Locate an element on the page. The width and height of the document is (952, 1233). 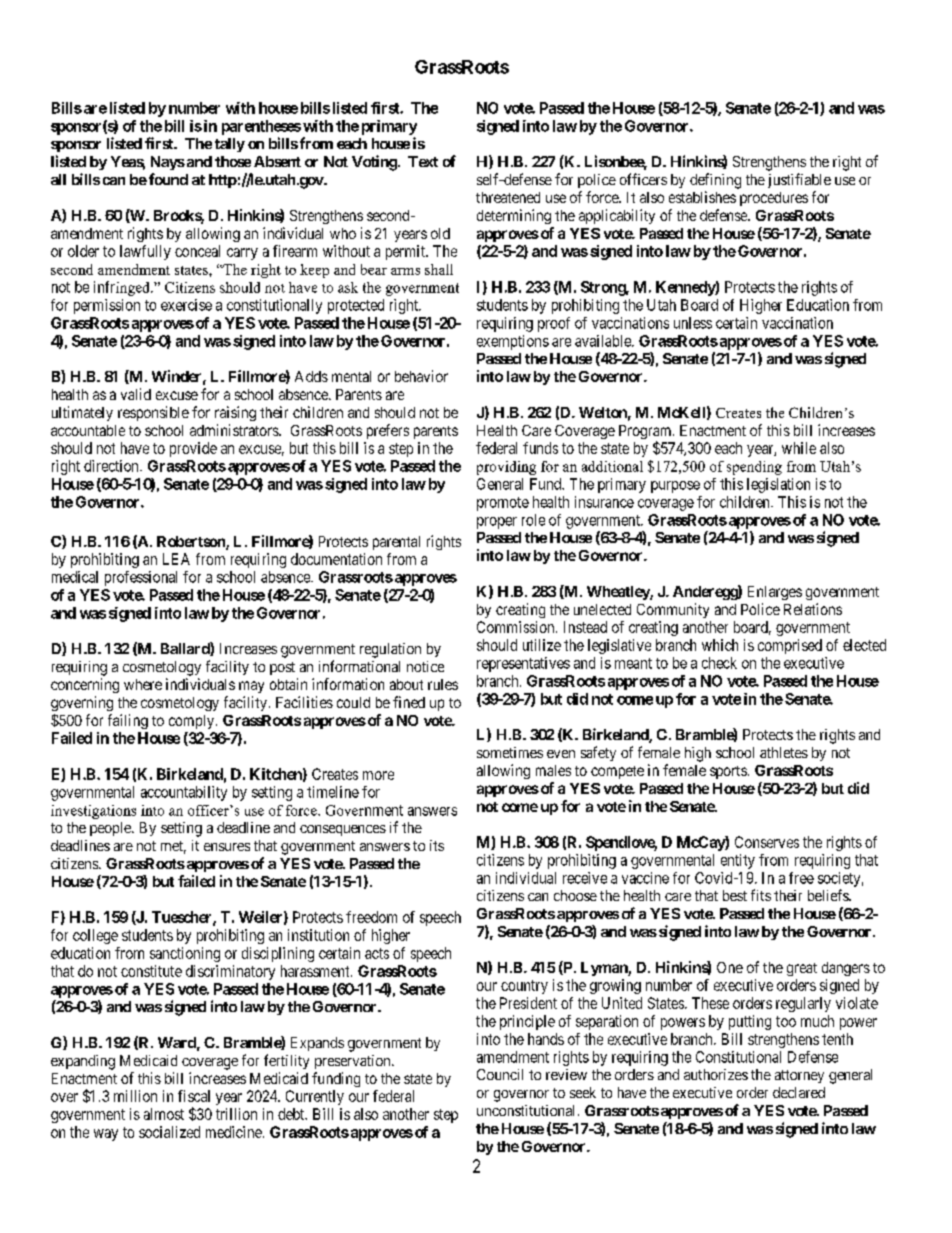
promote is located at coordinates (503, 504).
